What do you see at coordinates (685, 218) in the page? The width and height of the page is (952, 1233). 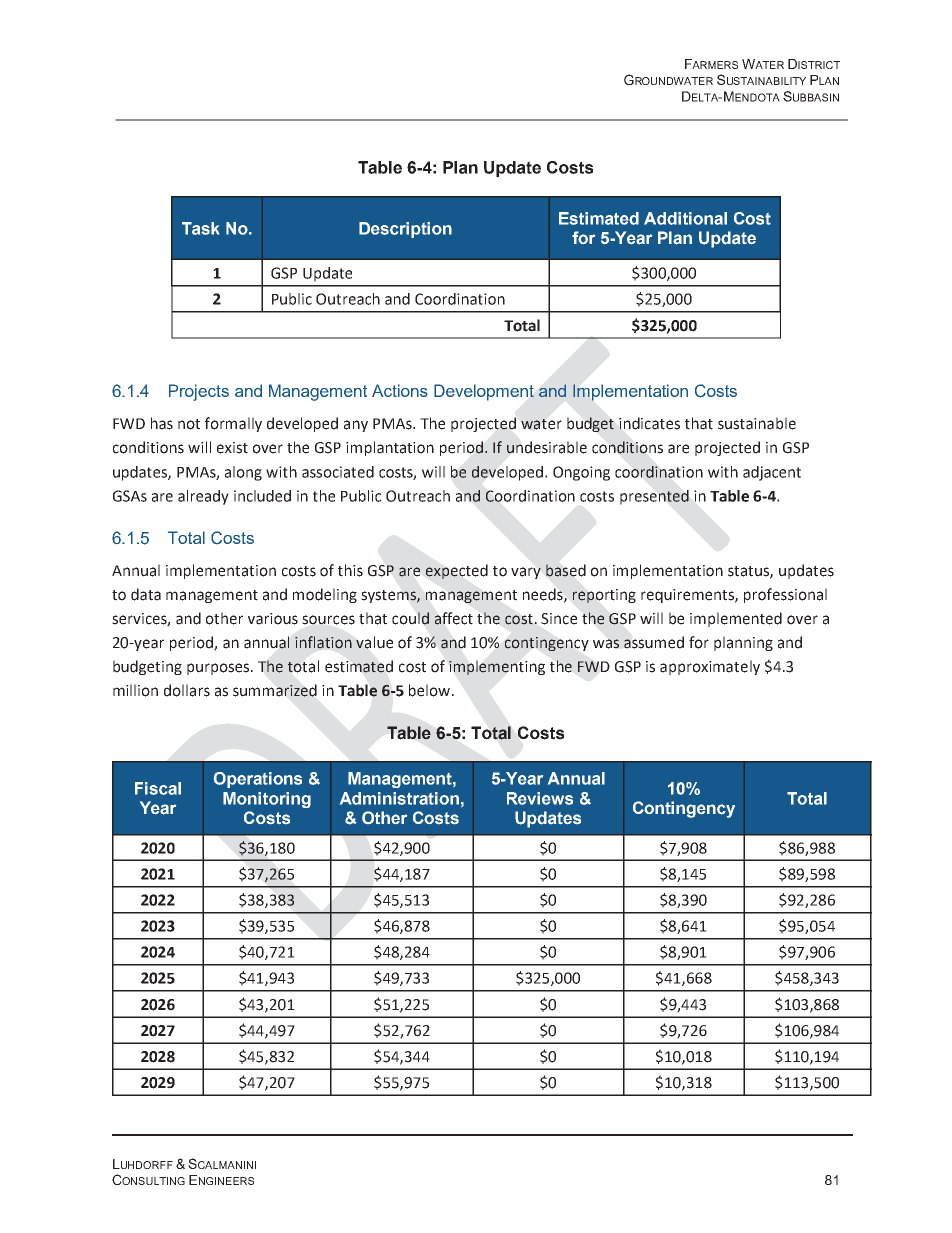 I see `Additional` at bounding box center [685, 218].
